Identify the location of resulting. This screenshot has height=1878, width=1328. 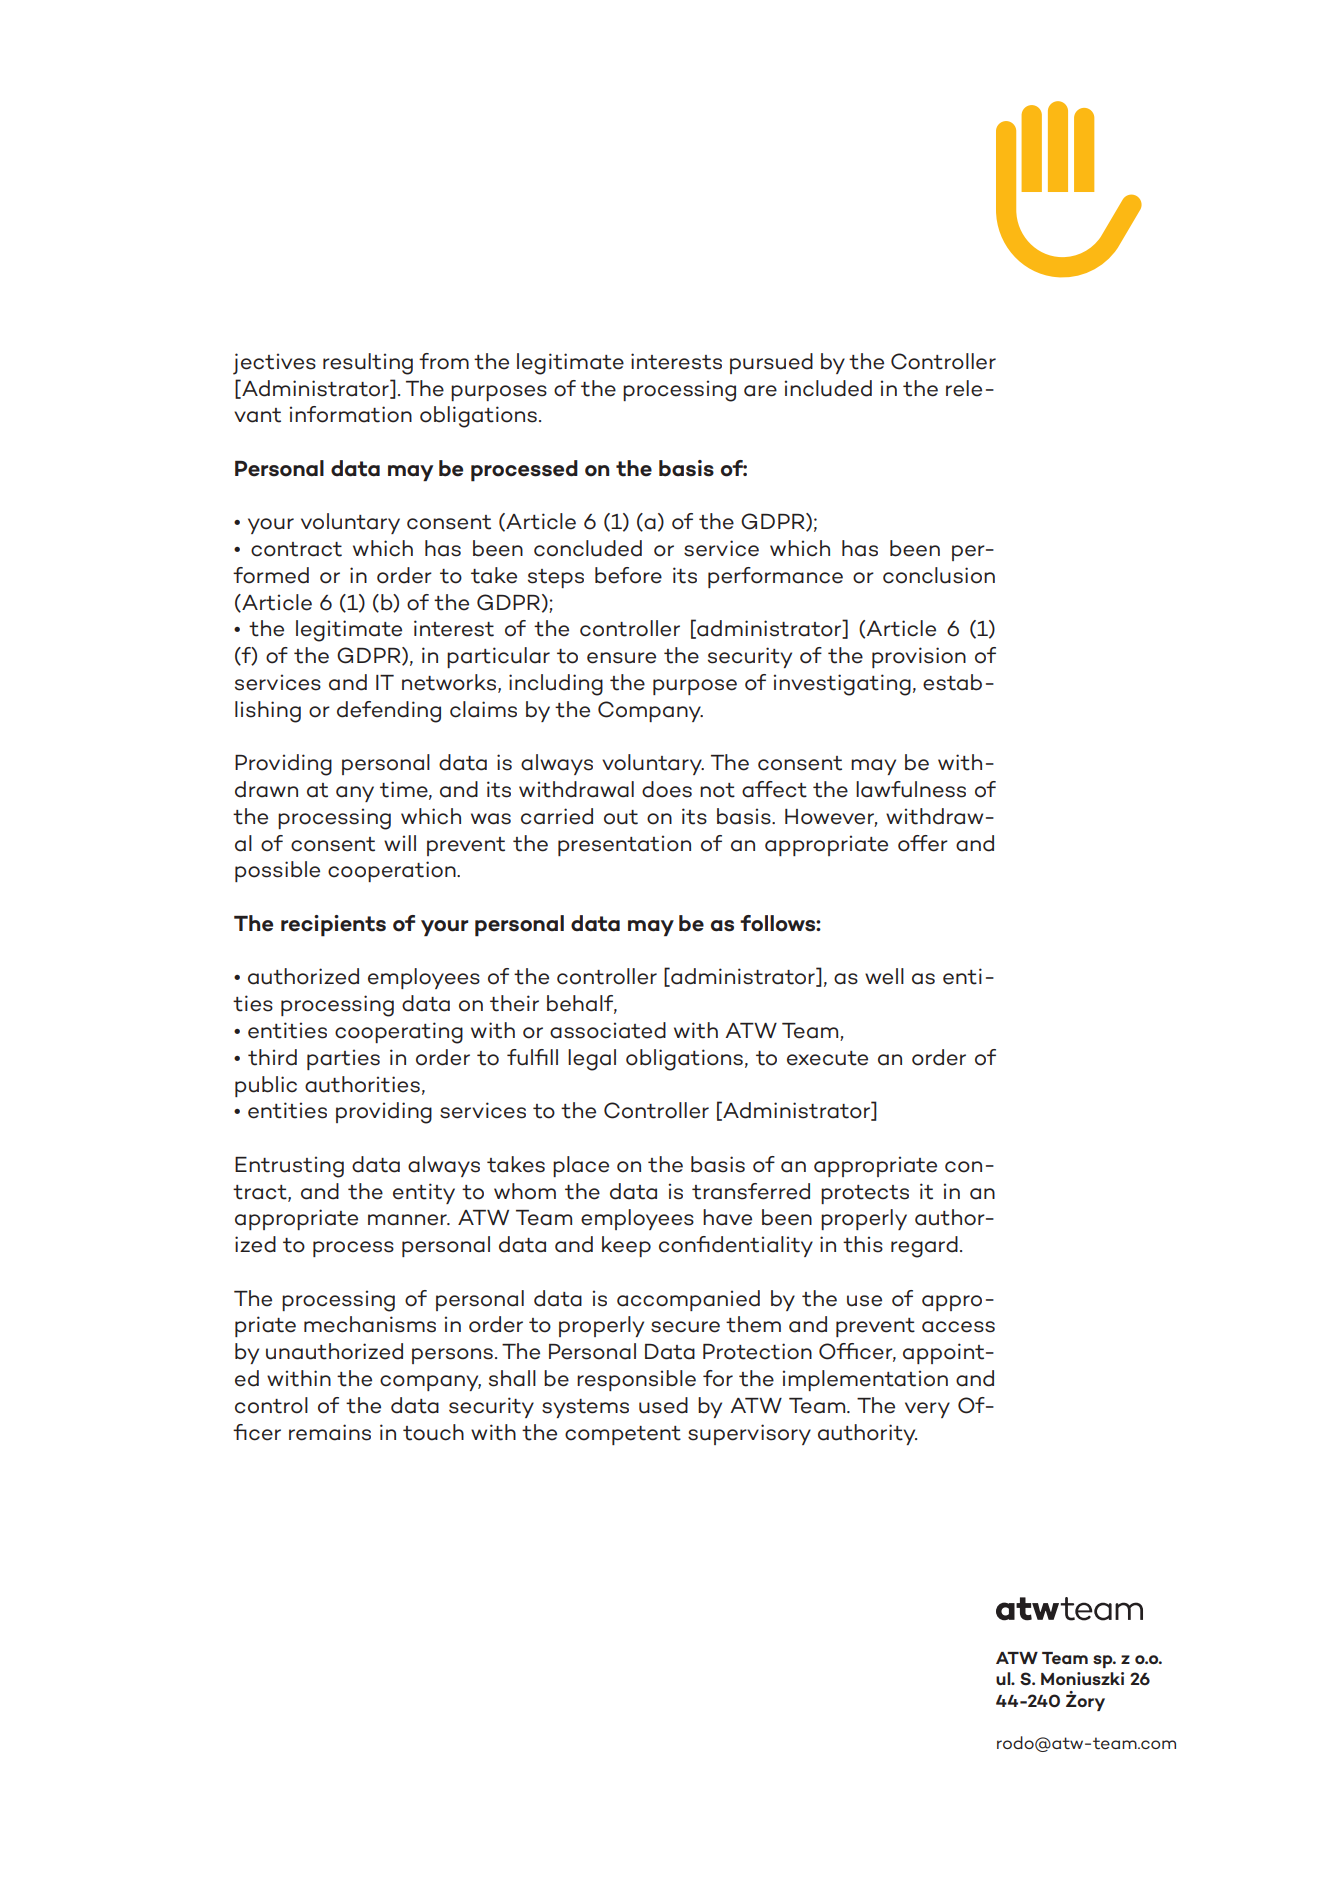
(368, 364).
